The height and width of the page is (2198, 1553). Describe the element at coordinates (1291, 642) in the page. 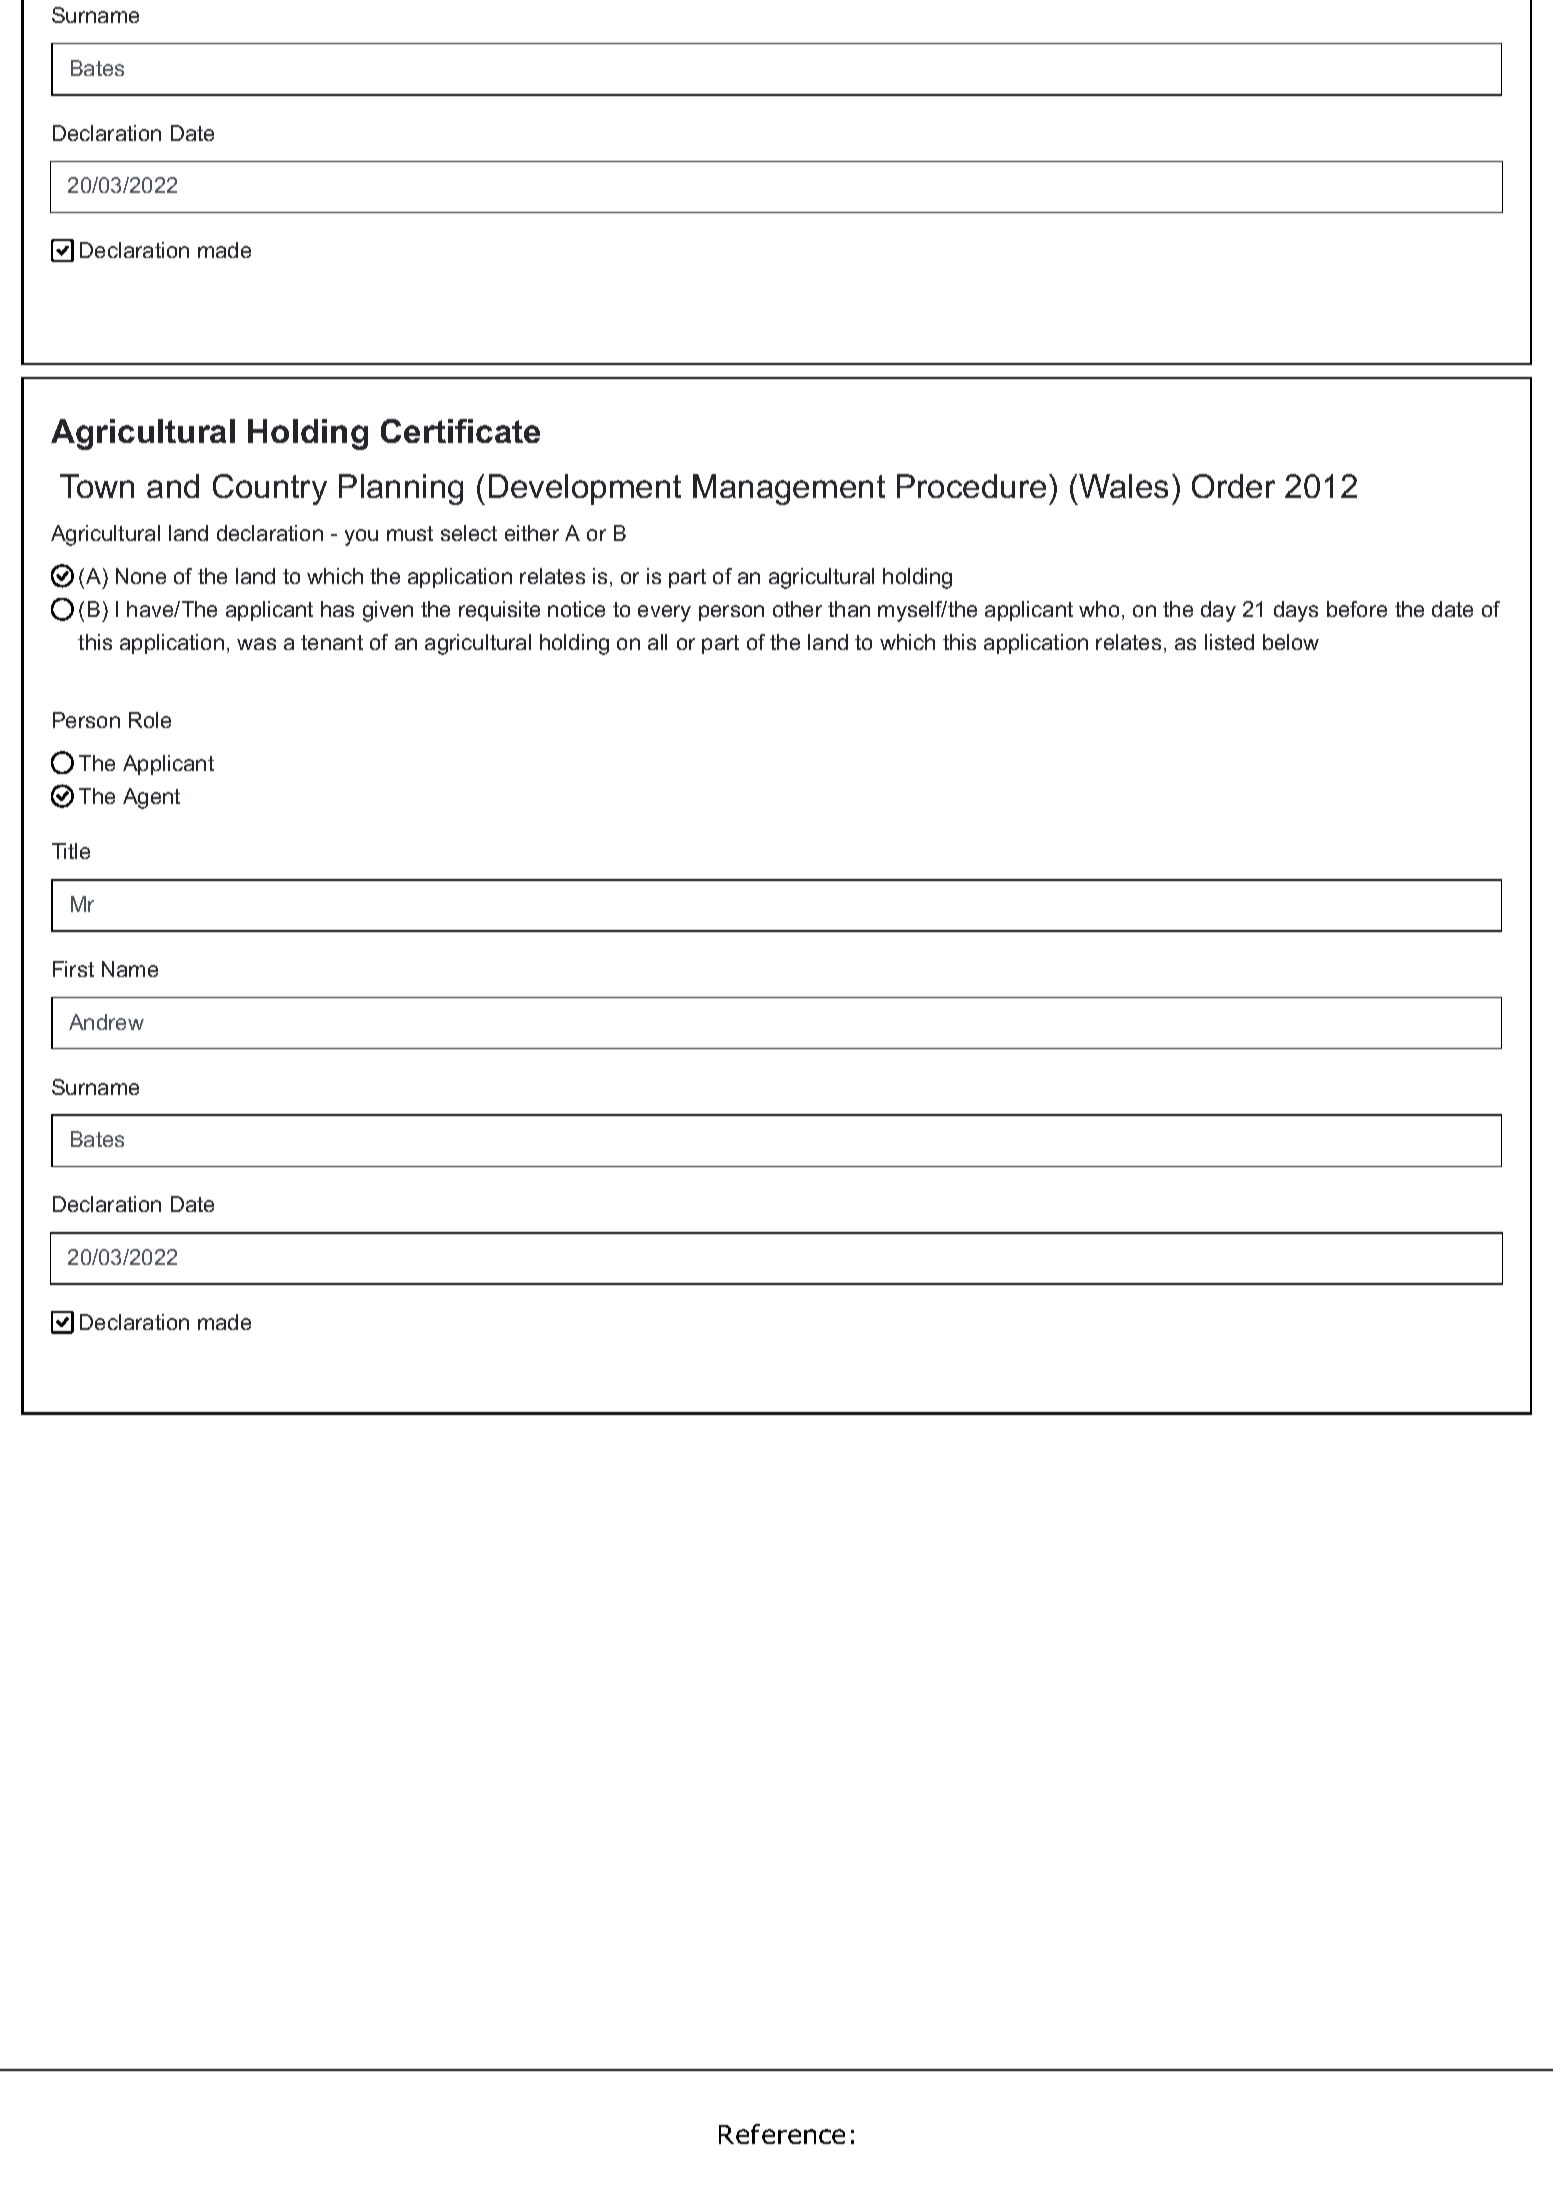

I see `below` at that location.
